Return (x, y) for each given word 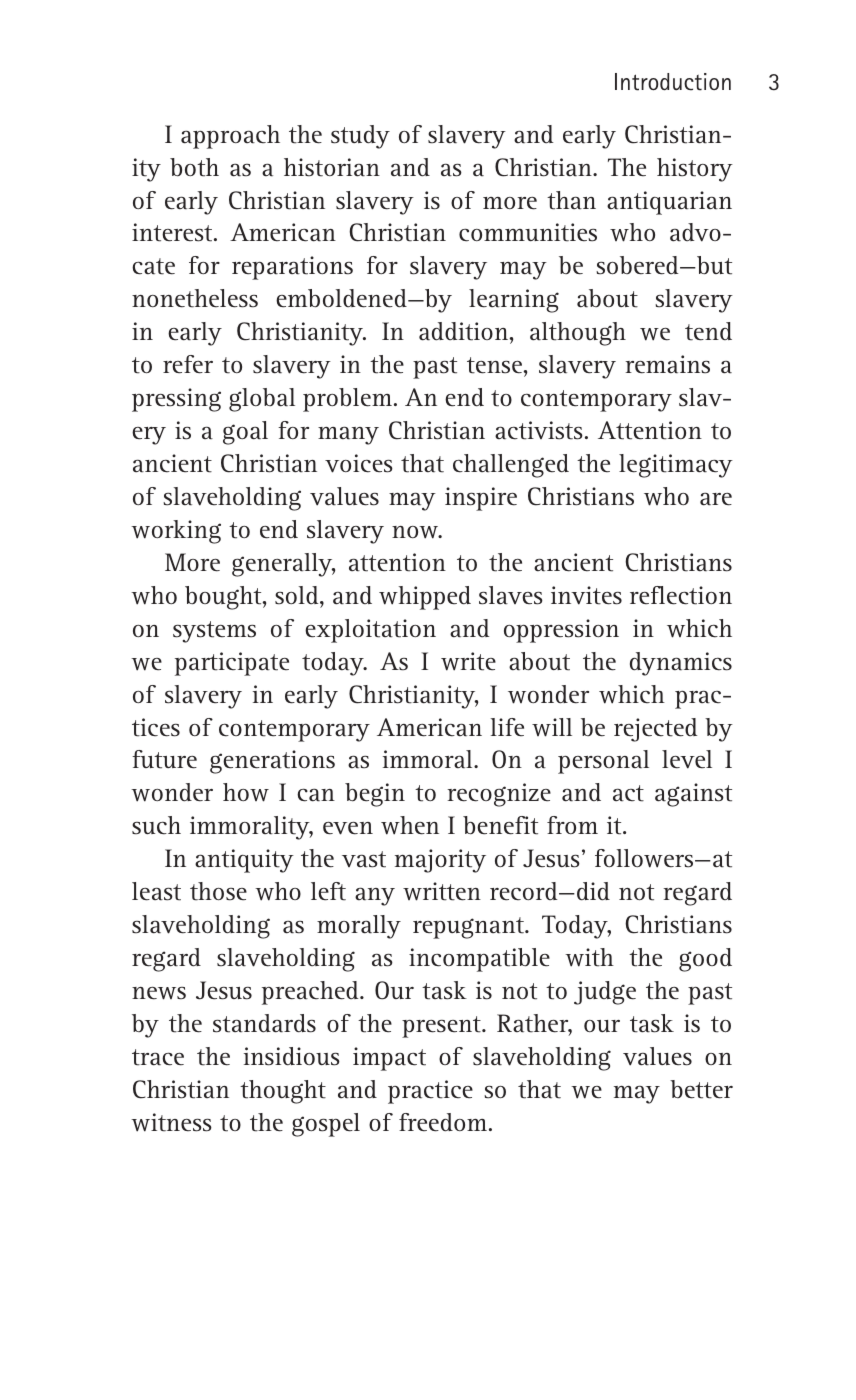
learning (514, 301)
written (442, 891)
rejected (655, 730)
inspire (481, 499)
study (360, 137)
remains (667, 364)
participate (232, 664)
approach (230, 137)
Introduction (673, 82)
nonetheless (195, 298)
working (176, 532)
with (589, 957)
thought (283, 1092)
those (218, 891)
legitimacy (676, 466)
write (468, 661)
